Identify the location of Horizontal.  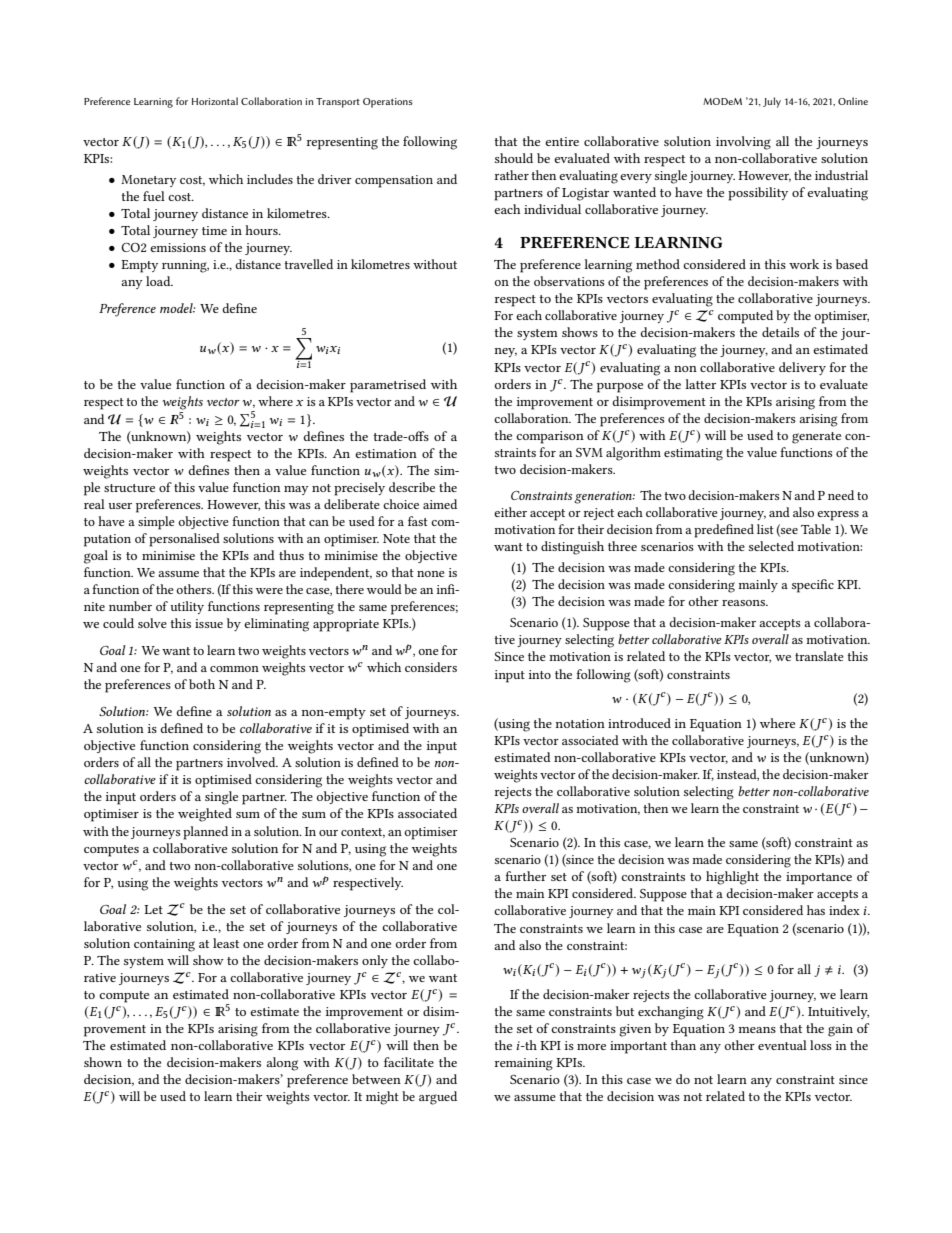
(215, 101).
